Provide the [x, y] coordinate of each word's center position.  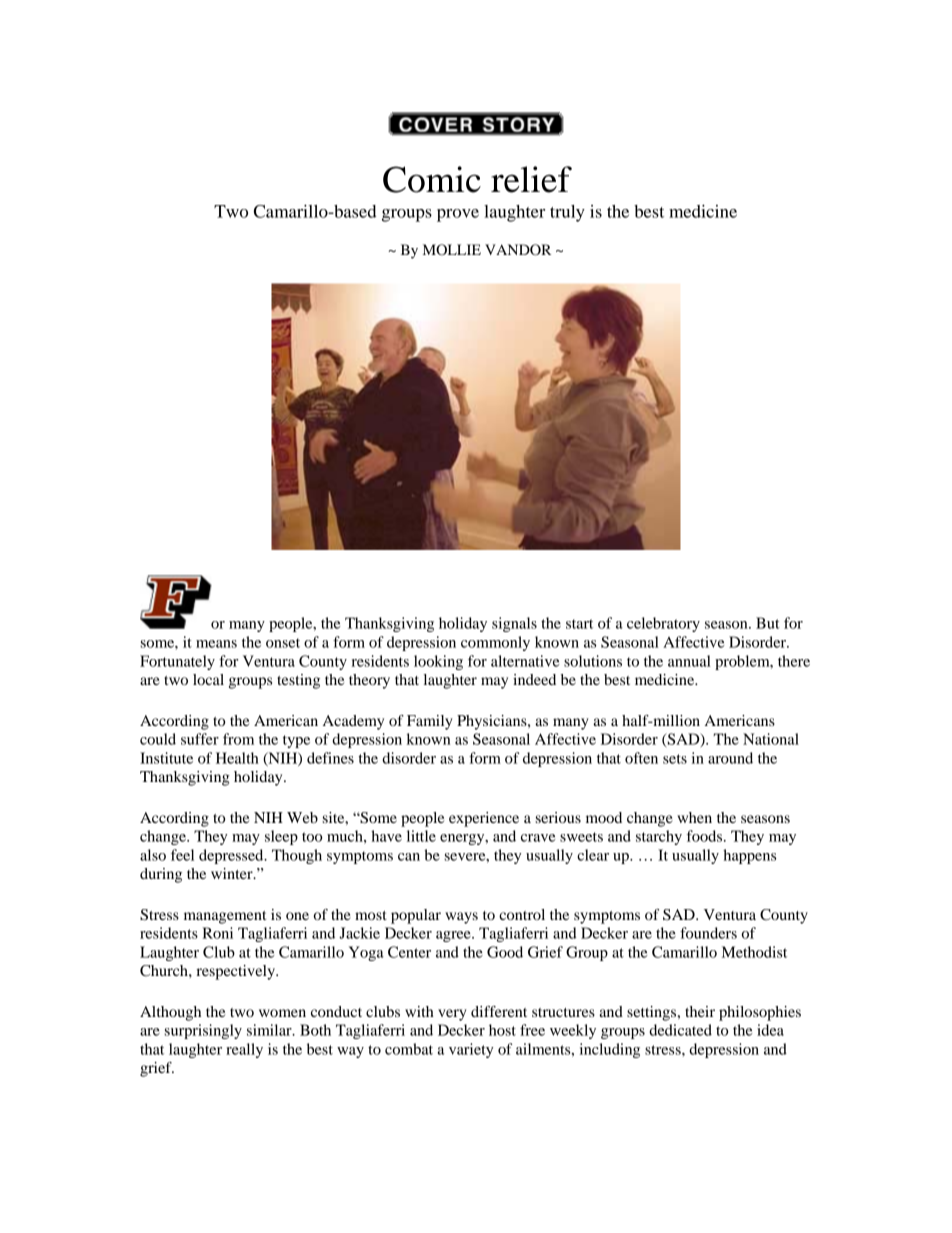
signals [514, 624]
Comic [432, 179]
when [694, 817]
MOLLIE [452, 250]
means [216, 644]
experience [484, 819]
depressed [232, 856]
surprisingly [203, 1031]
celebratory [663, 624]
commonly [495, 643]
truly [567, 213]
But [768, 623]
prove [458, 215]
